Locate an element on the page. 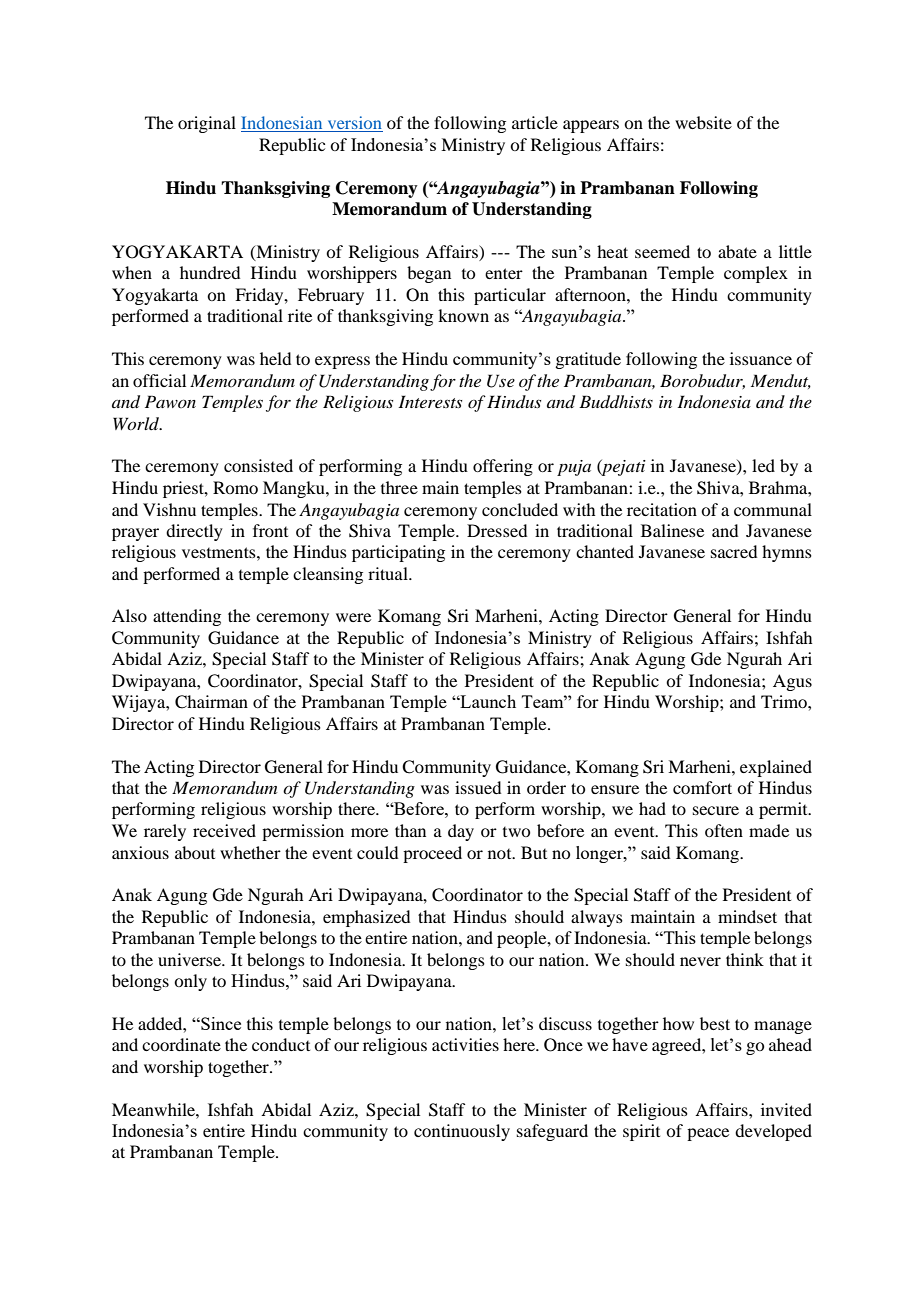 This document has width=924, height=1308. website is located at coordinates (703, 122).
